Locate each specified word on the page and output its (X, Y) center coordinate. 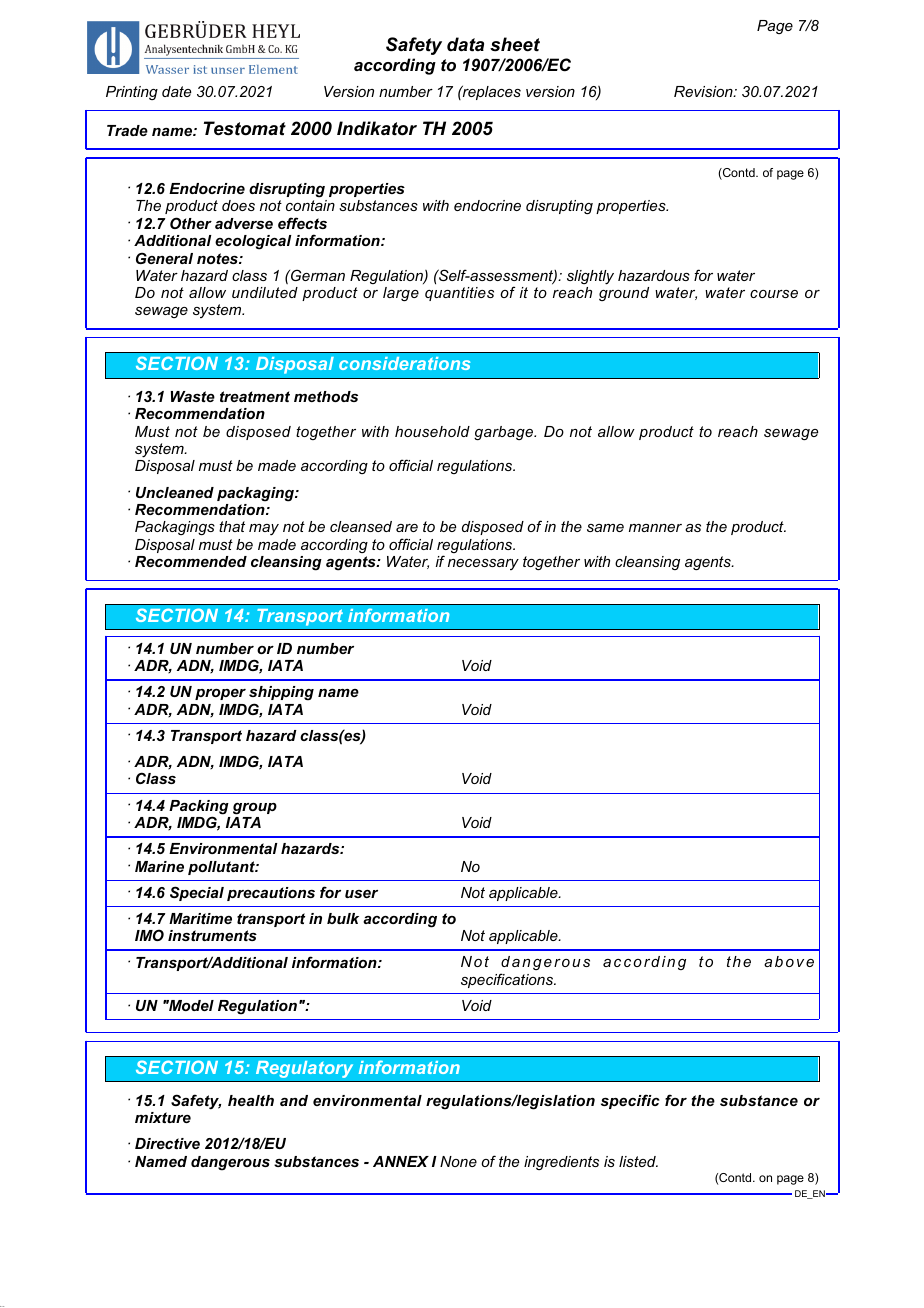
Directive (167, 1143)
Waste (193, 396)
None (458, 1161)
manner (655, 528)
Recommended (191, 561)
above (789, 961)
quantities (459, 294)
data (465, 44)
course (774, 294)
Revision (704, 91)
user (361, 894)
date (176, 91)
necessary (483, 564)
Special (197, 893)
